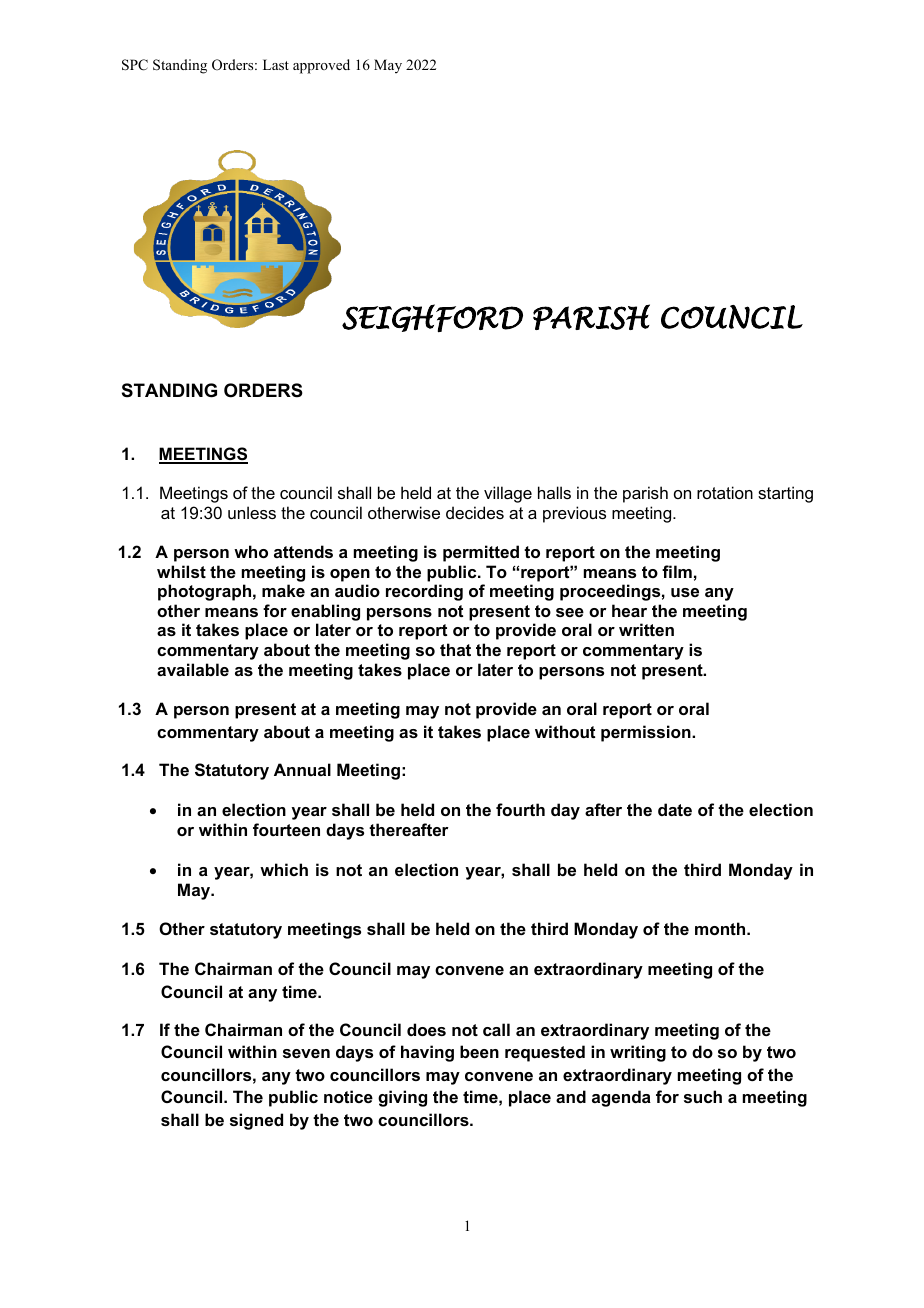 The image size is (924, 1308). Describe the element at coordinates (252, 512) in the document. I see `unless` at that location.
